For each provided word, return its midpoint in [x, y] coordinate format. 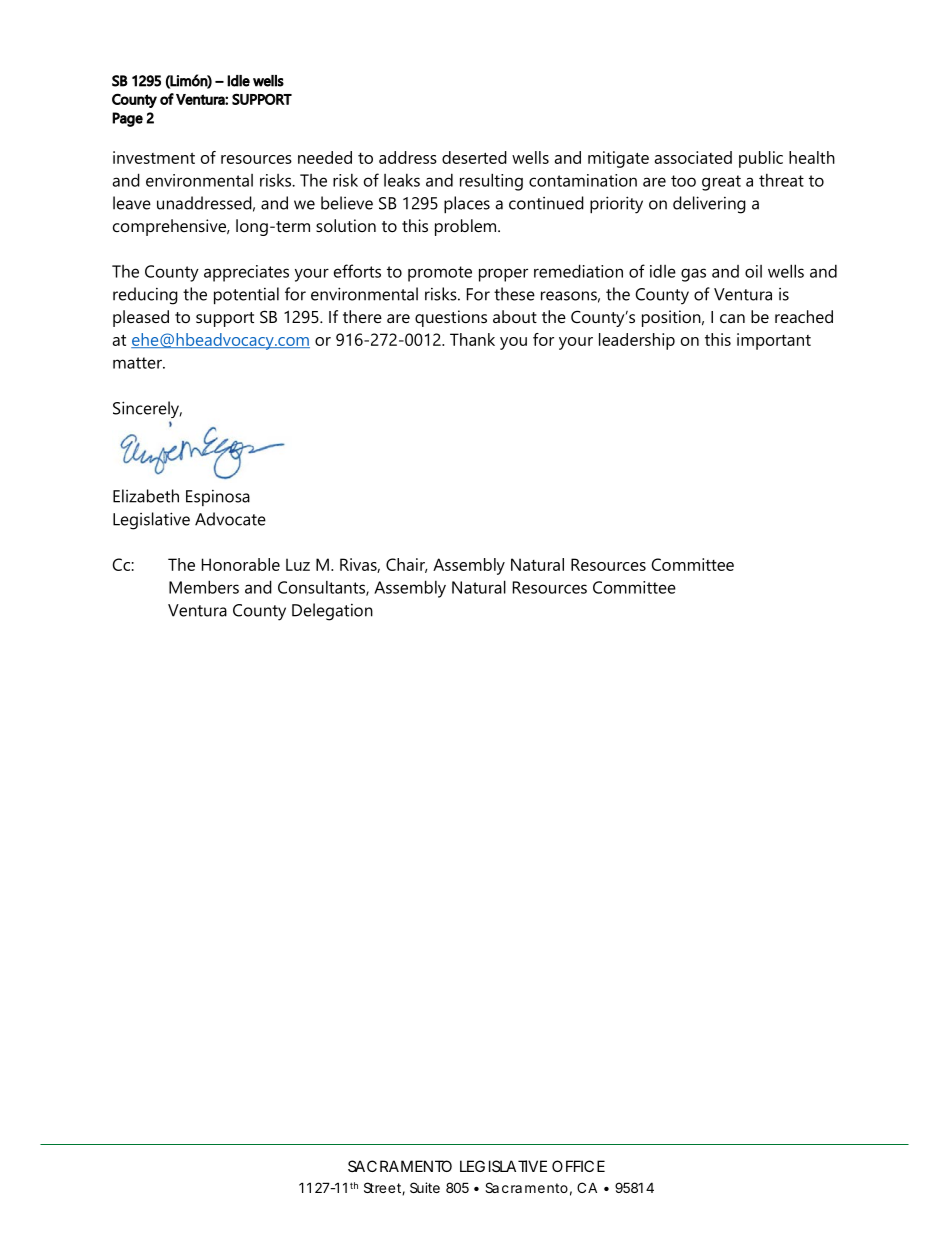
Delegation [332, 612]
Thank [472, 339]
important [774, 341]
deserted [474, 157]
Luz [298, 564]
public [761, 159]
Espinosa [218, 498]
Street [384, 1189]
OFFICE [578, 1166]
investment [154, 157]
